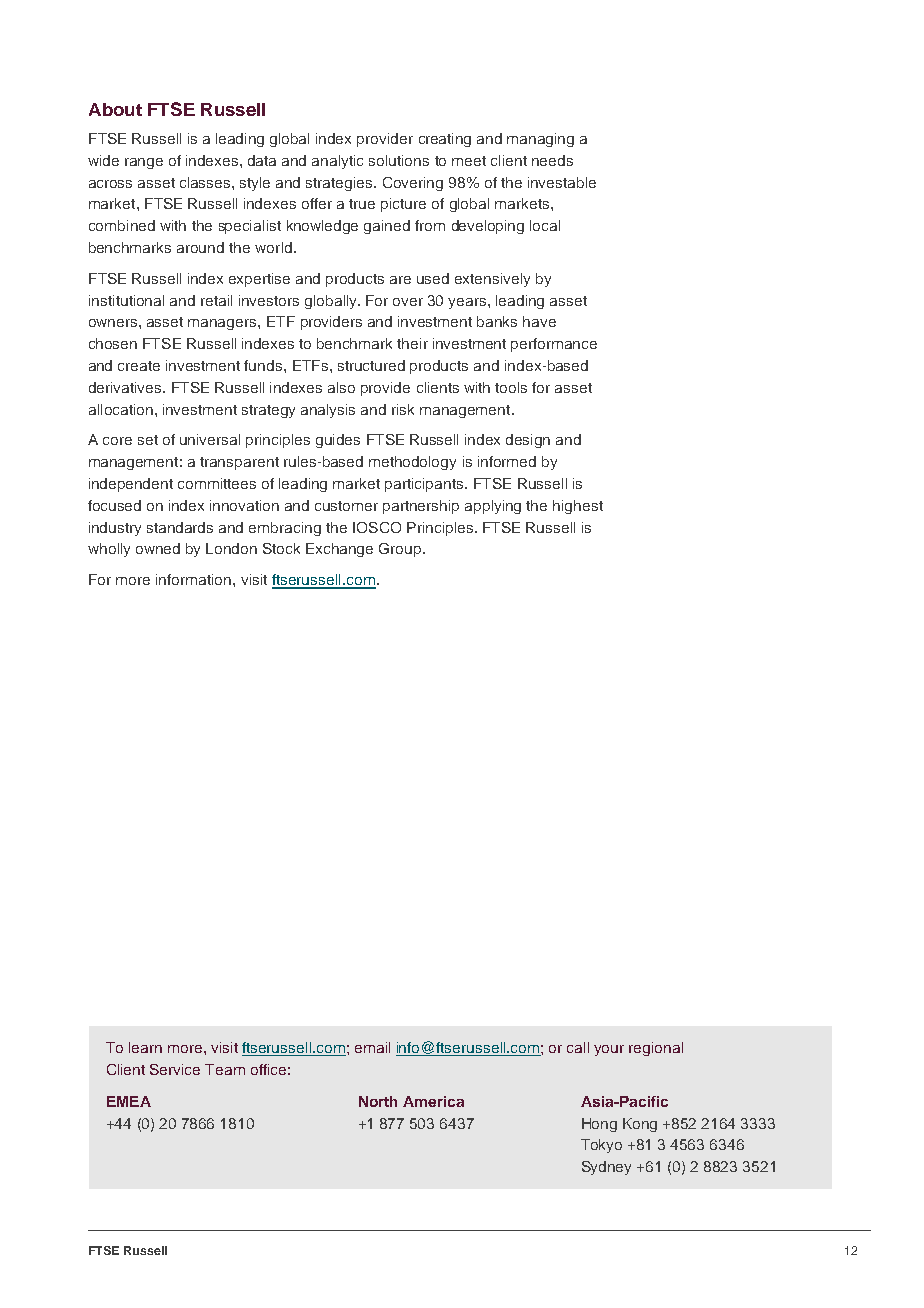 The height and width of the page is (1308, 924). I want to click on solutions, so click(399, 160).
